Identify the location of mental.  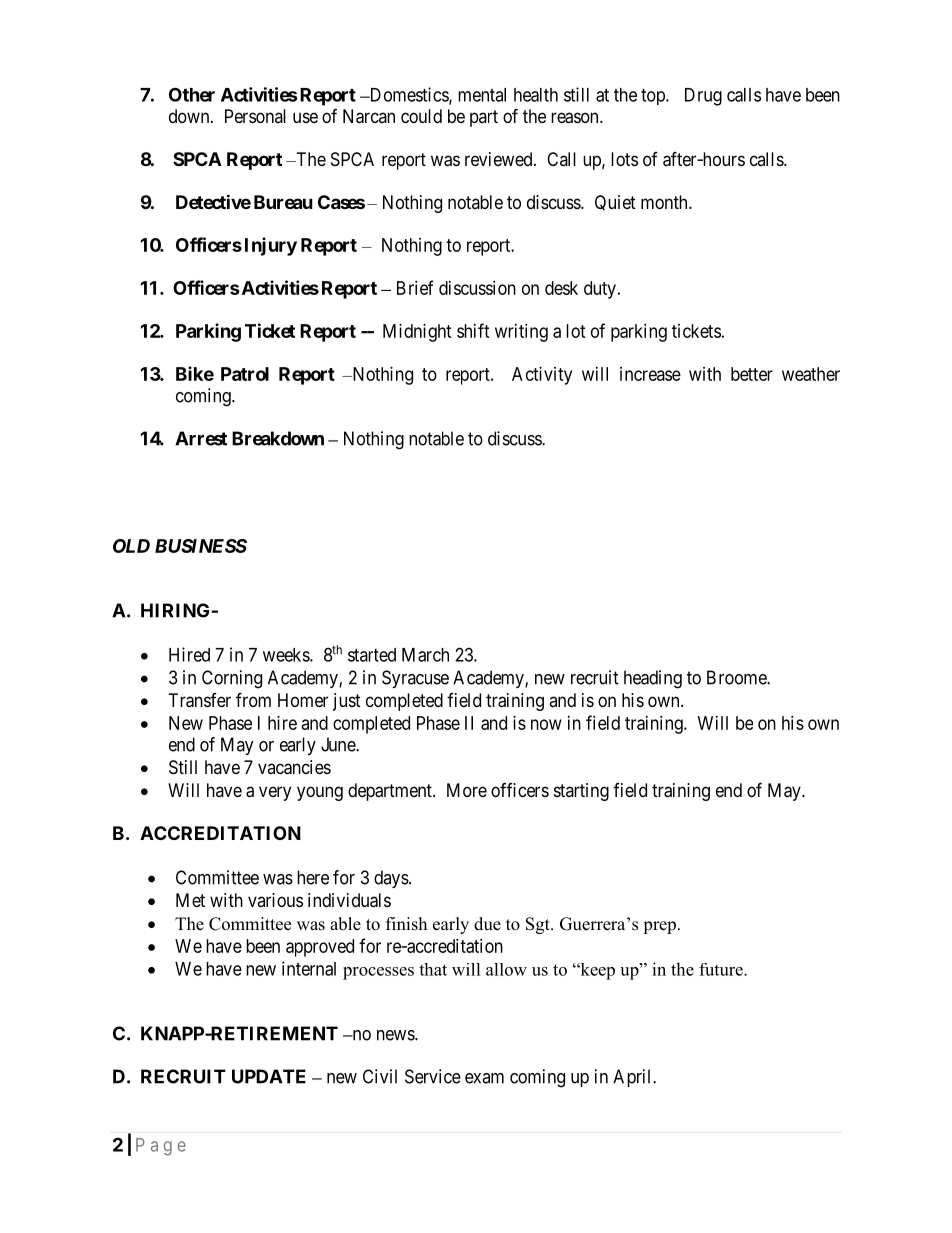
(482, 95).
